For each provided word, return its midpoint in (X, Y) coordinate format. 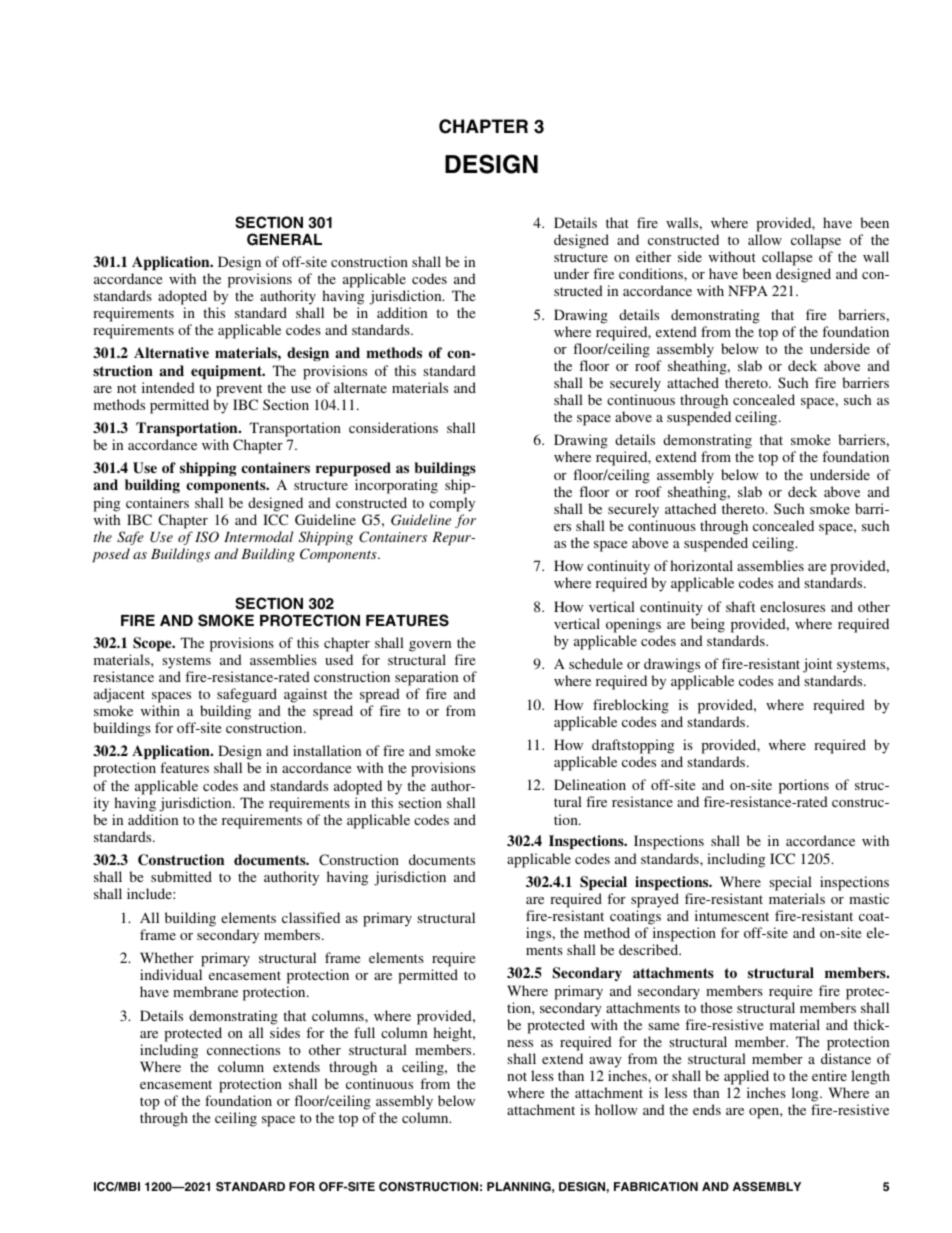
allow (765, 239)
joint (819, 667)
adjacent (119, 695)
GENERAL (284, 239)
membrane (205, 991)
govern (430, 646)
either (653, 256)
